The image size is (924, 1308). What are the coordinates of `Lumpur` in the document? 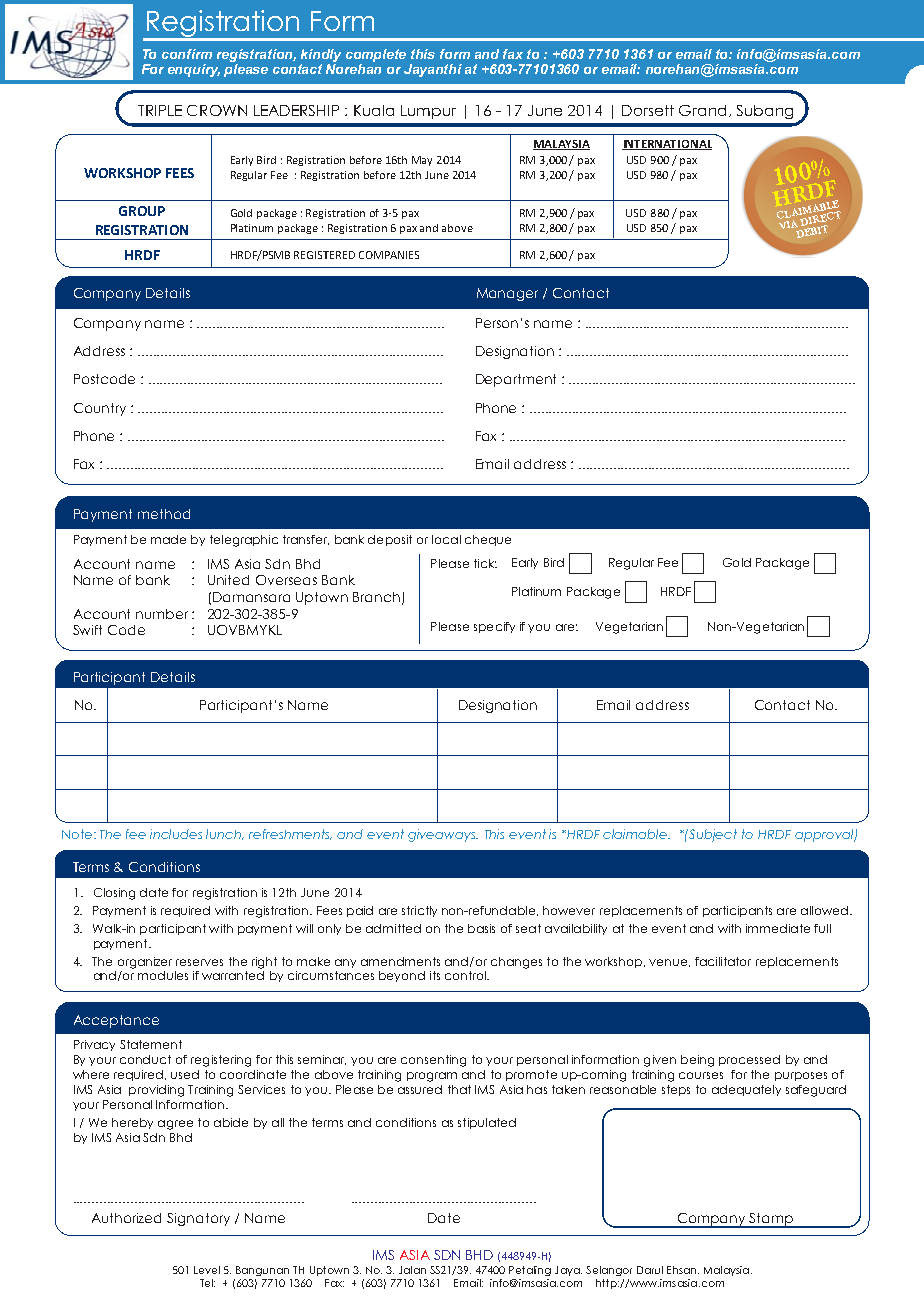 It's located at (428, 112).
